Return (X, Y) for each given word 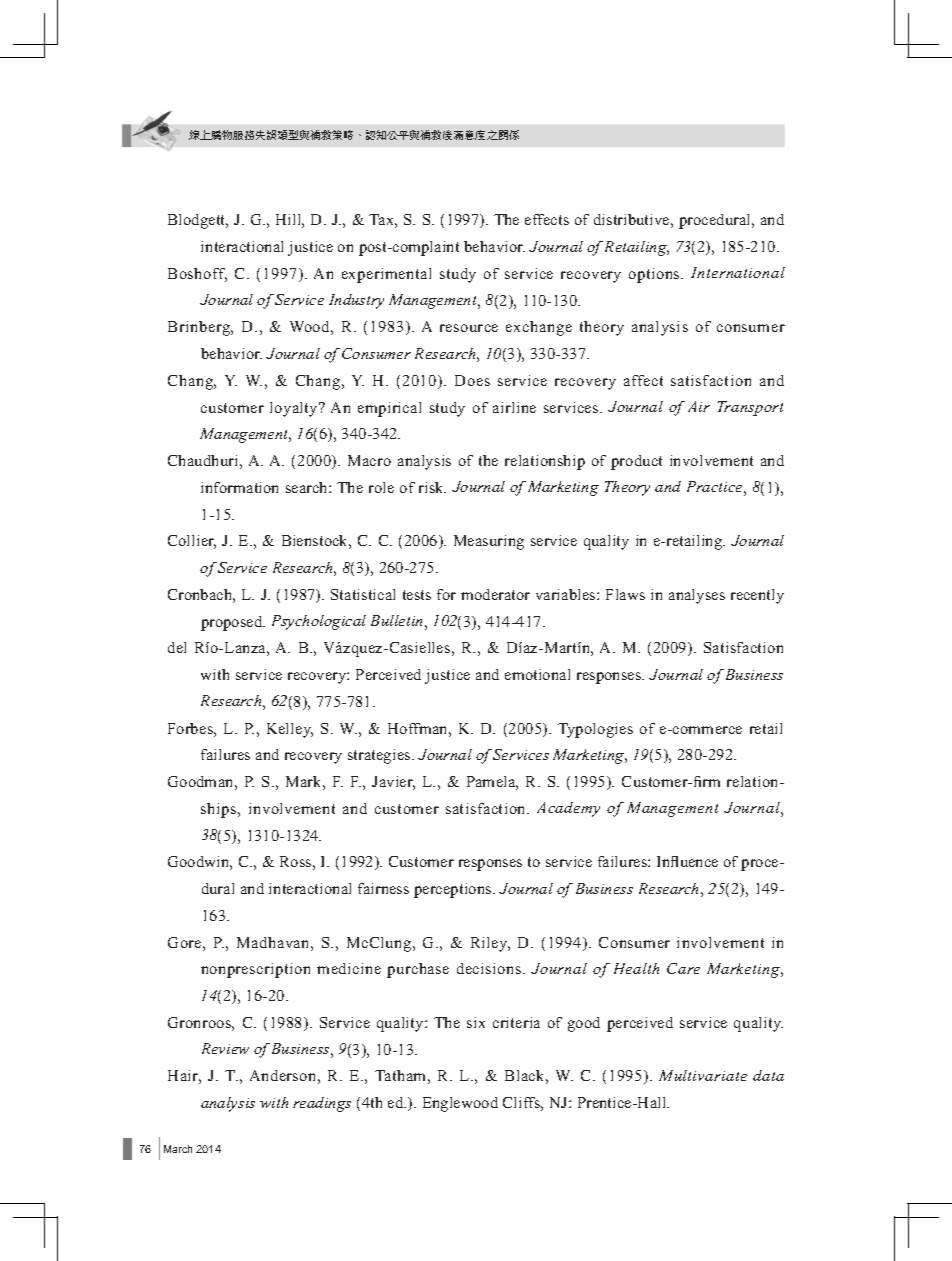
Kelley (290, 730)
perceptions (454, 890)
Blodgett (198, 221)
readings (322, 1104)
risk (432, 487)
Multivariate (703, 1075)
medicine (349, 968)
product (636, 462)
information (239, 487)
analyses (697, 596)
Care (683, 968)
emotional (537, 674)
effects (547, 219)
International (738, 272)
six (476, 1022)
